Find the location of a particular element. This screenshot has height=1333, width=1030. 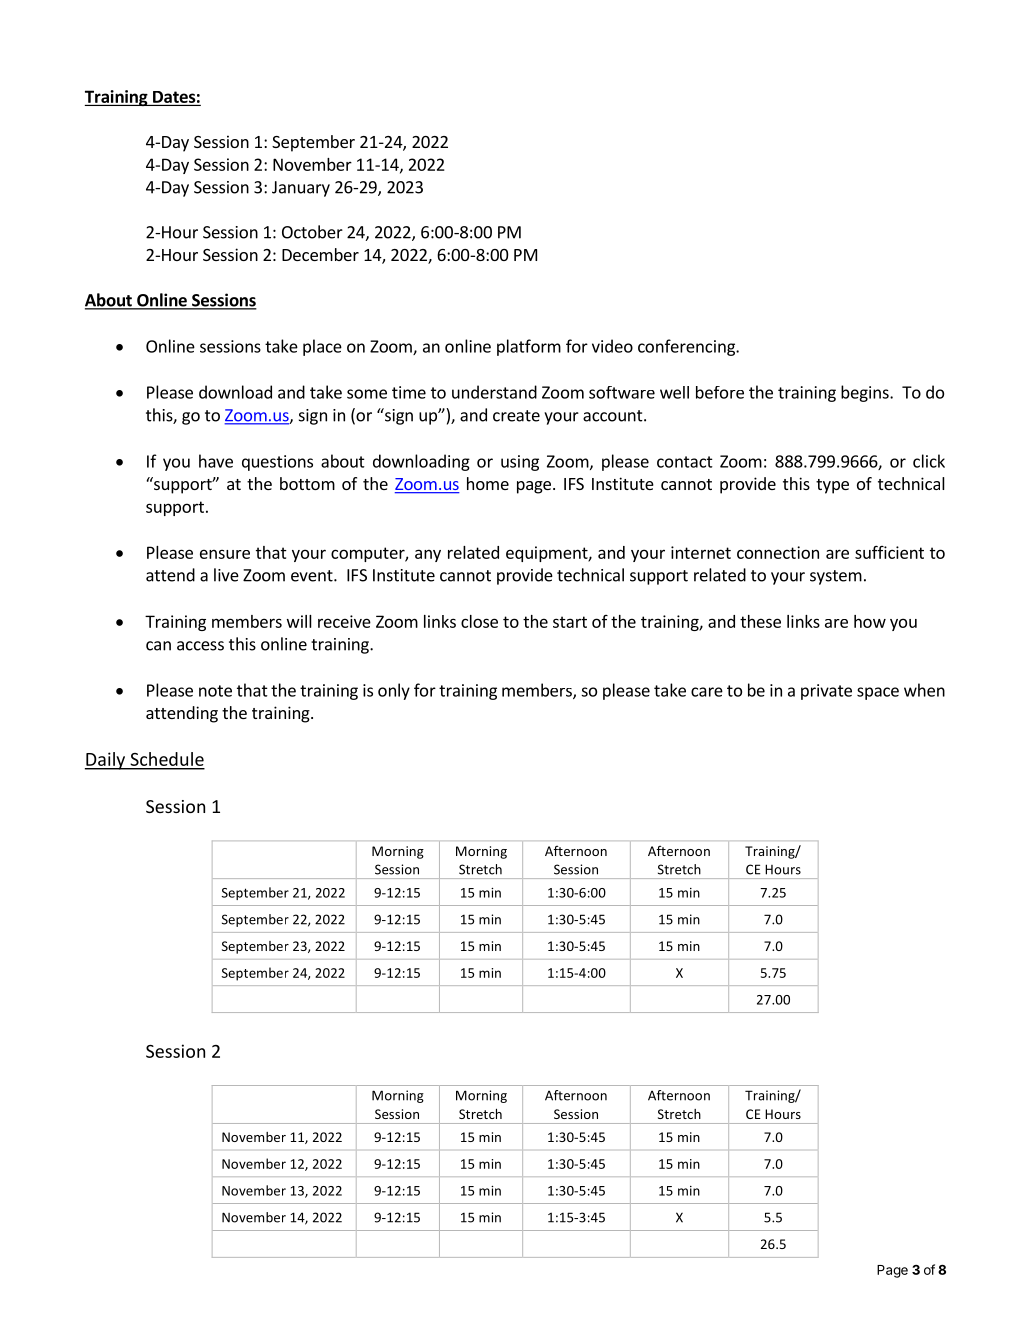

any is located at coordinates (428, 555).
